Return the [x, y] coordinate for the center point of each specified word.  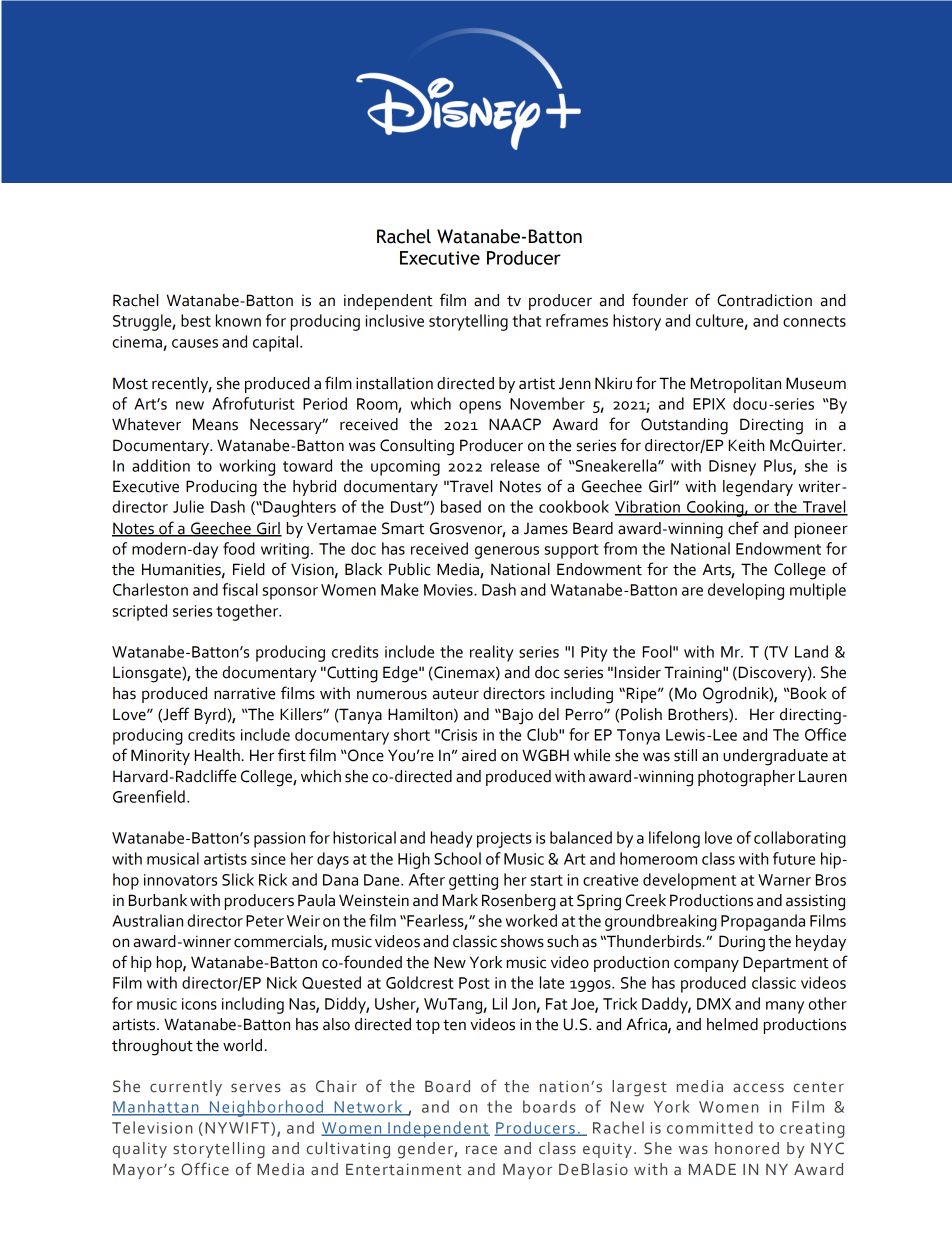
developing [746, 591]
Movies [449, 590]
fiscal [240, 589]
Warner [784, 880]
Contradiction [764, 300]
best [196, 320]
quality [140, 1150]
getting [473, 882]
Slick [238, 879]
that [526, 320]
